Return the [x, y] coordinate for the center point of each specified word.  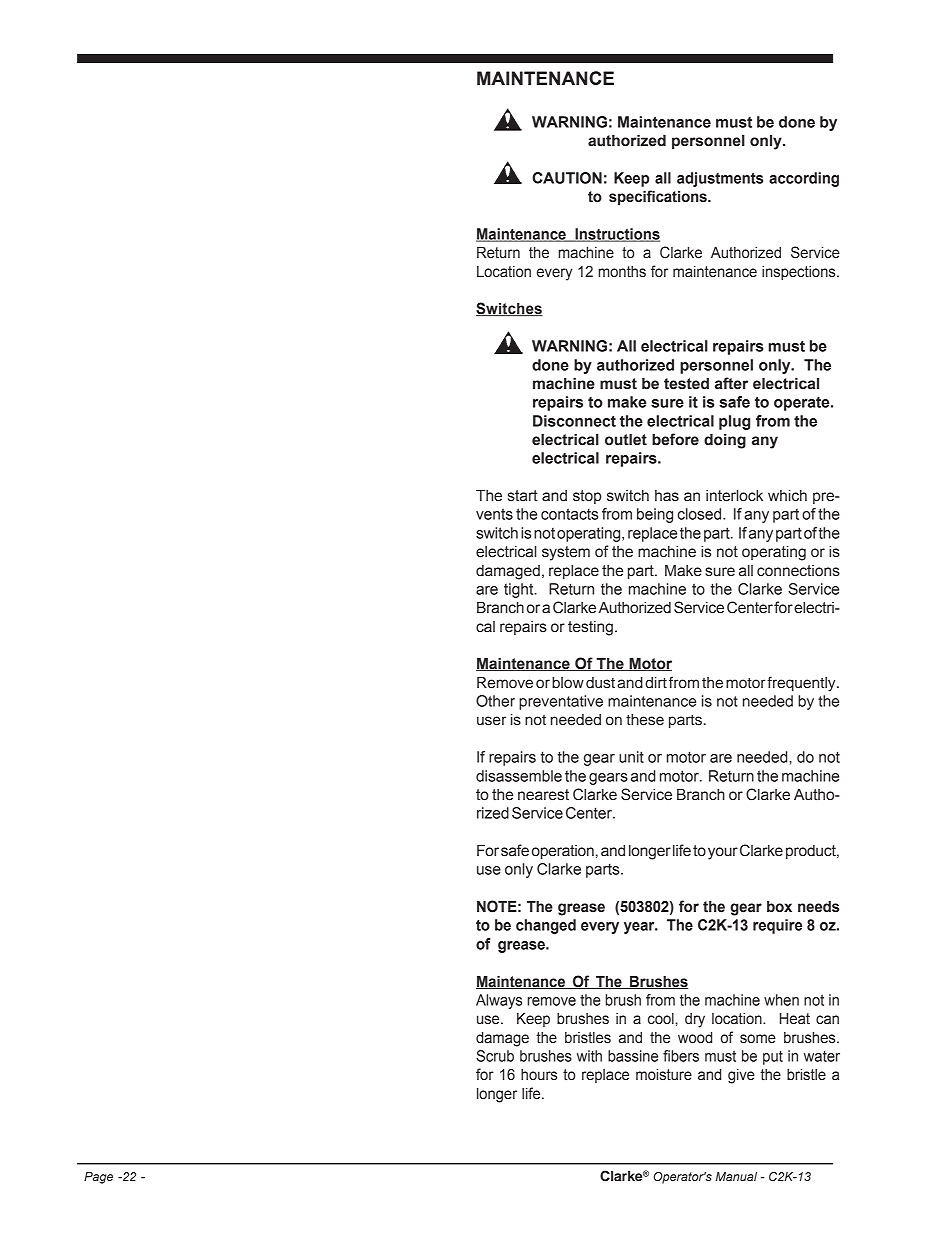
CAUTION [567, 178]
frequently [802, 684]
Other [495, 701]
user [491, 721]
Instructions [616, 235]
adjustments [720, 179]
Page [98, 1178]
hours [539, 1075]
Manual [736, 1176]
